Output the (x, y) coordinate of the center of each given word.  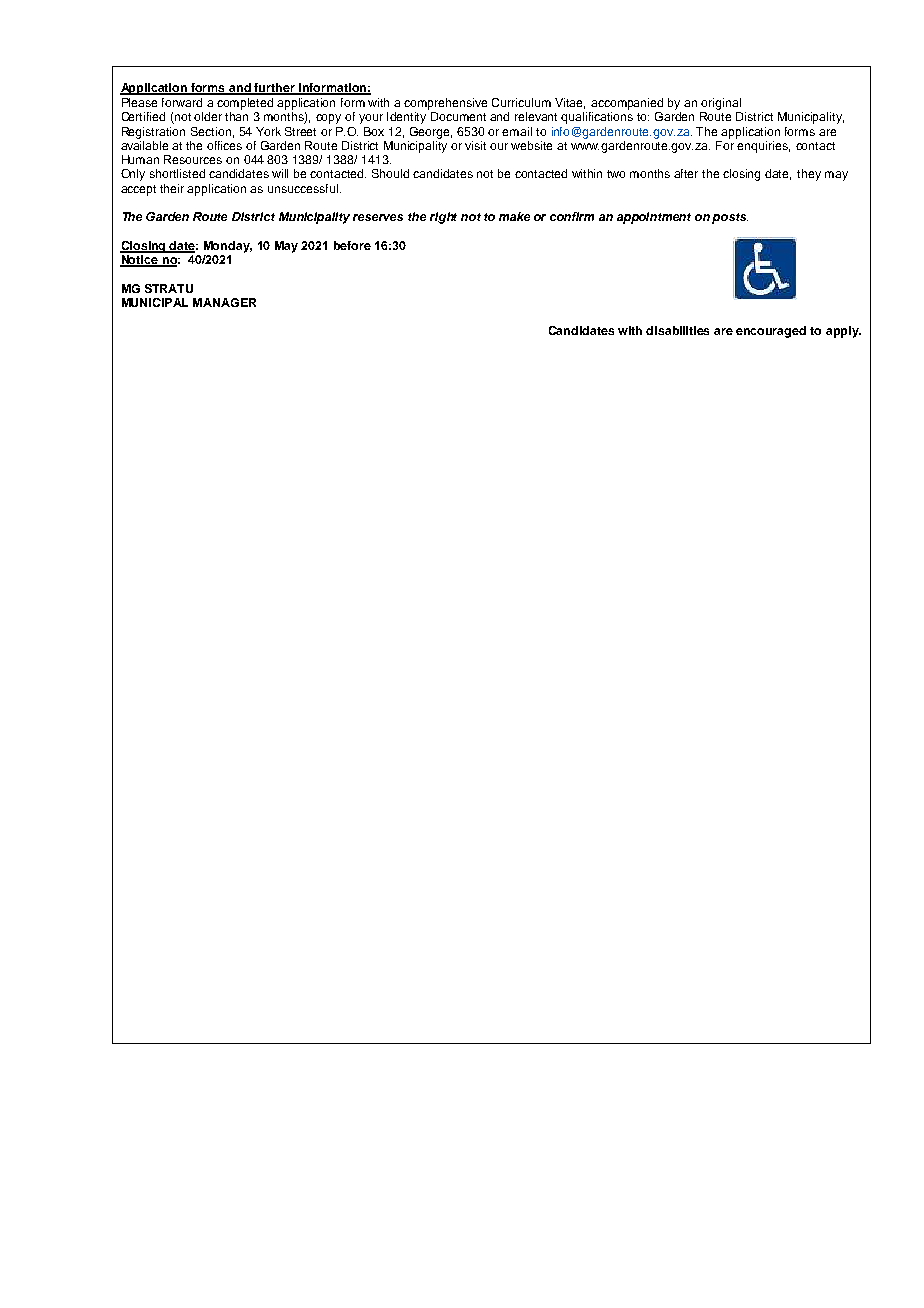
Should (390, 173)
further (275, 89)
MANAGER (224, 302)
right (443, 218)
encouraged (771, 332)
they (809, 175)
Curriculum (521, 102)
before (352, 245)
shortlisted (177, 173)
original (721, 104)
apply (843, 332)
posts (730, 218)
